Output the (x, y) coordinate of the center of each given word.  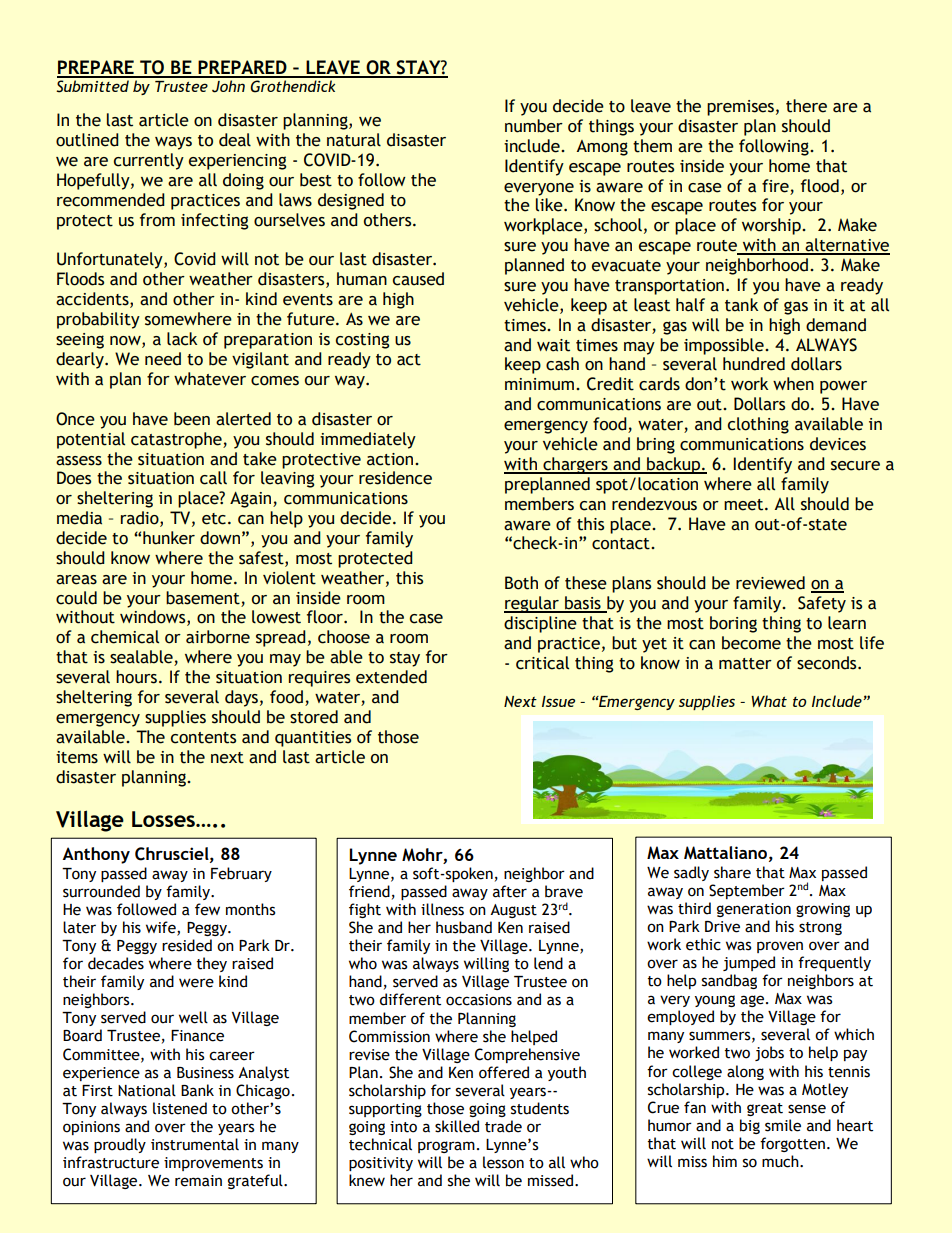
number (534, 126)
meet (745, 505)
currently (149, 161)
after (510, 891)
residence (395, 478)
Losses (164, 819)
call (213, 478)
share (732, 872)
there (806, 106)
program (446, 1147)
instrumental (195, 1144)
